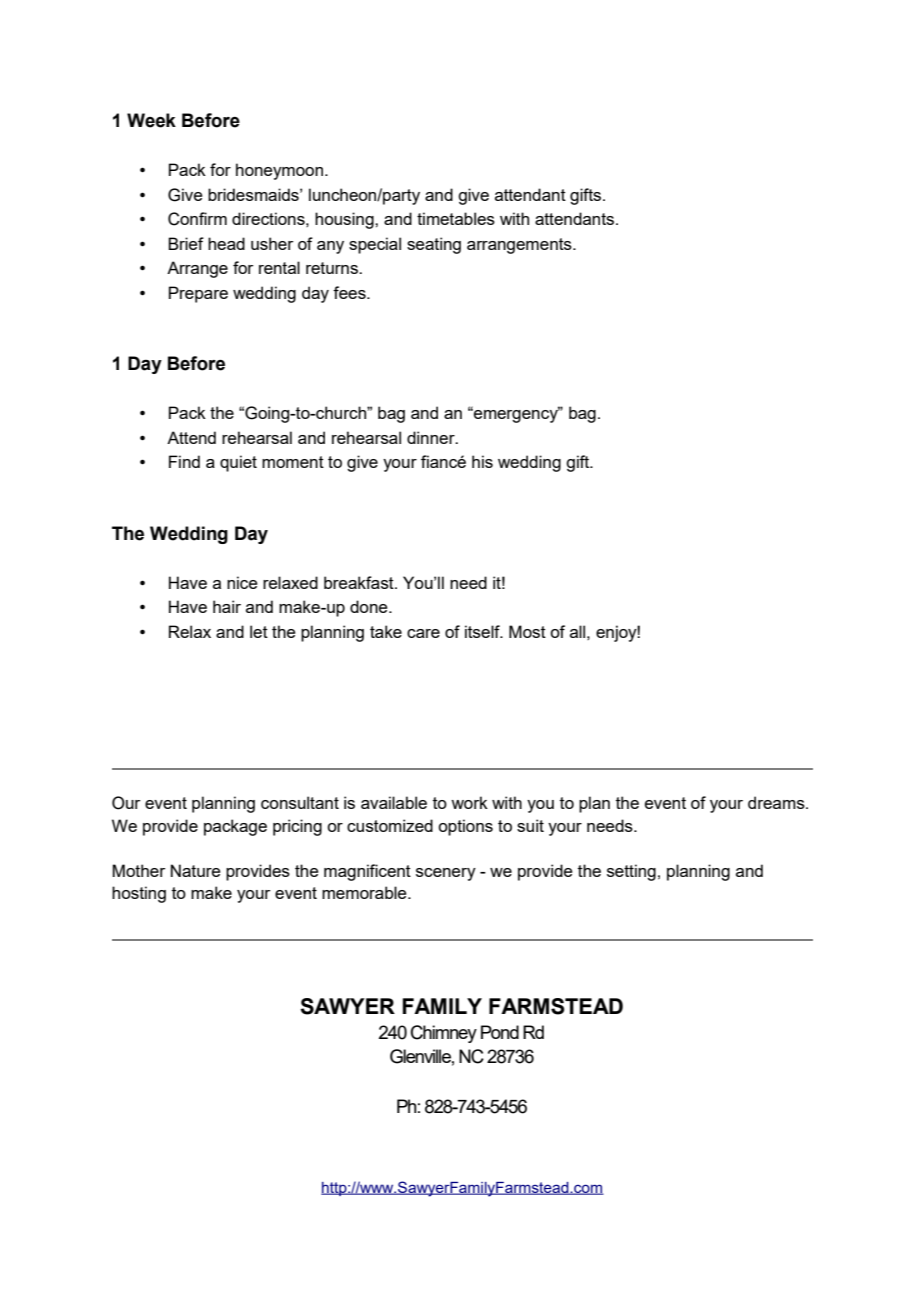  What do you see at coordinates (483, 631) in the screenshot?
I see `itself` at bounding box center [483, 631].
